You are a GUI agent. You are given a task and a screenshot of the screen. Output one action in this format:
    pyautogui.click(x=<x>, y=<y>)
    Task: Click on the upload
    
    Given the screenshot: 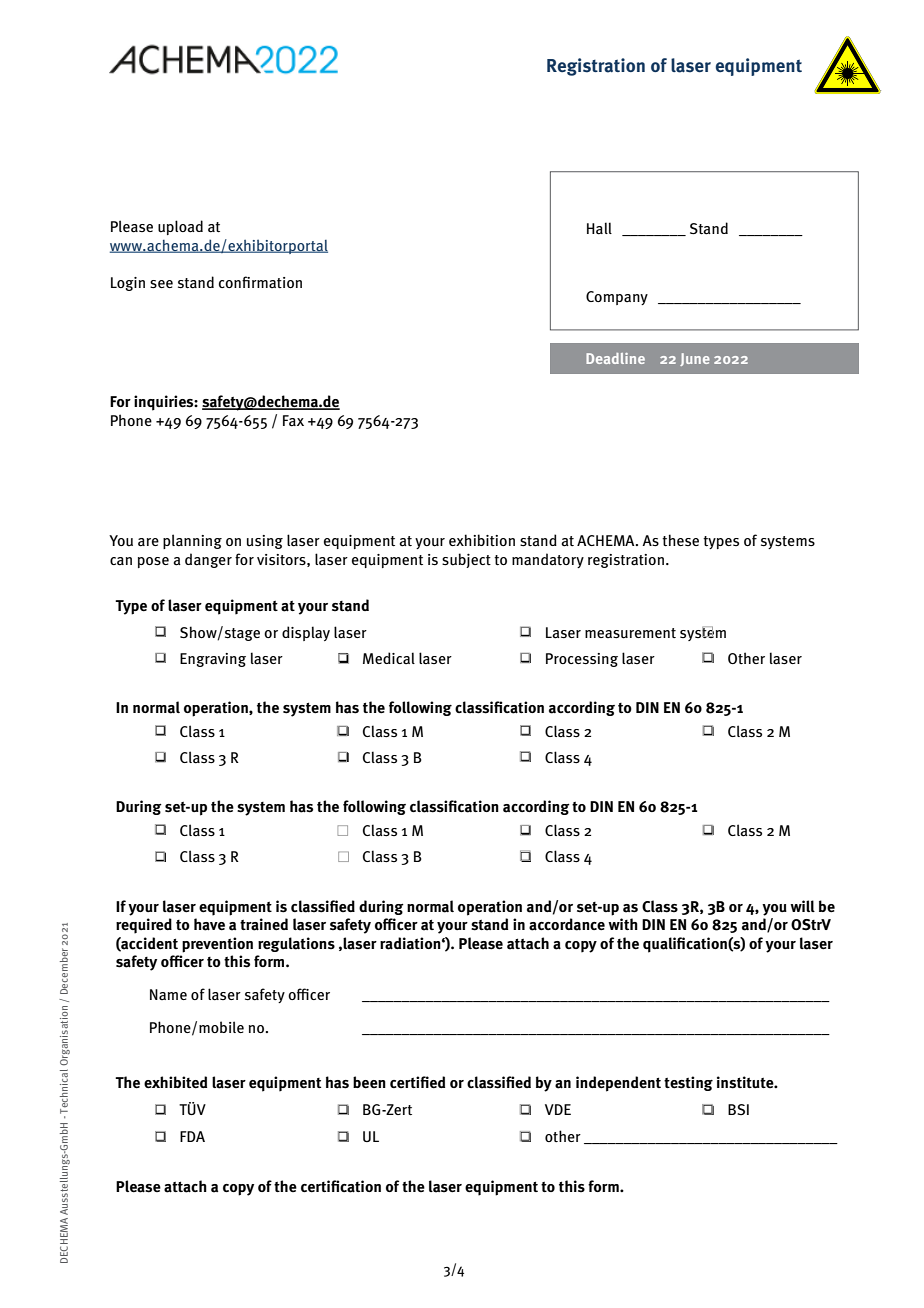 What is the action you would take?
    pyautogui.click(x=180, y=227)
